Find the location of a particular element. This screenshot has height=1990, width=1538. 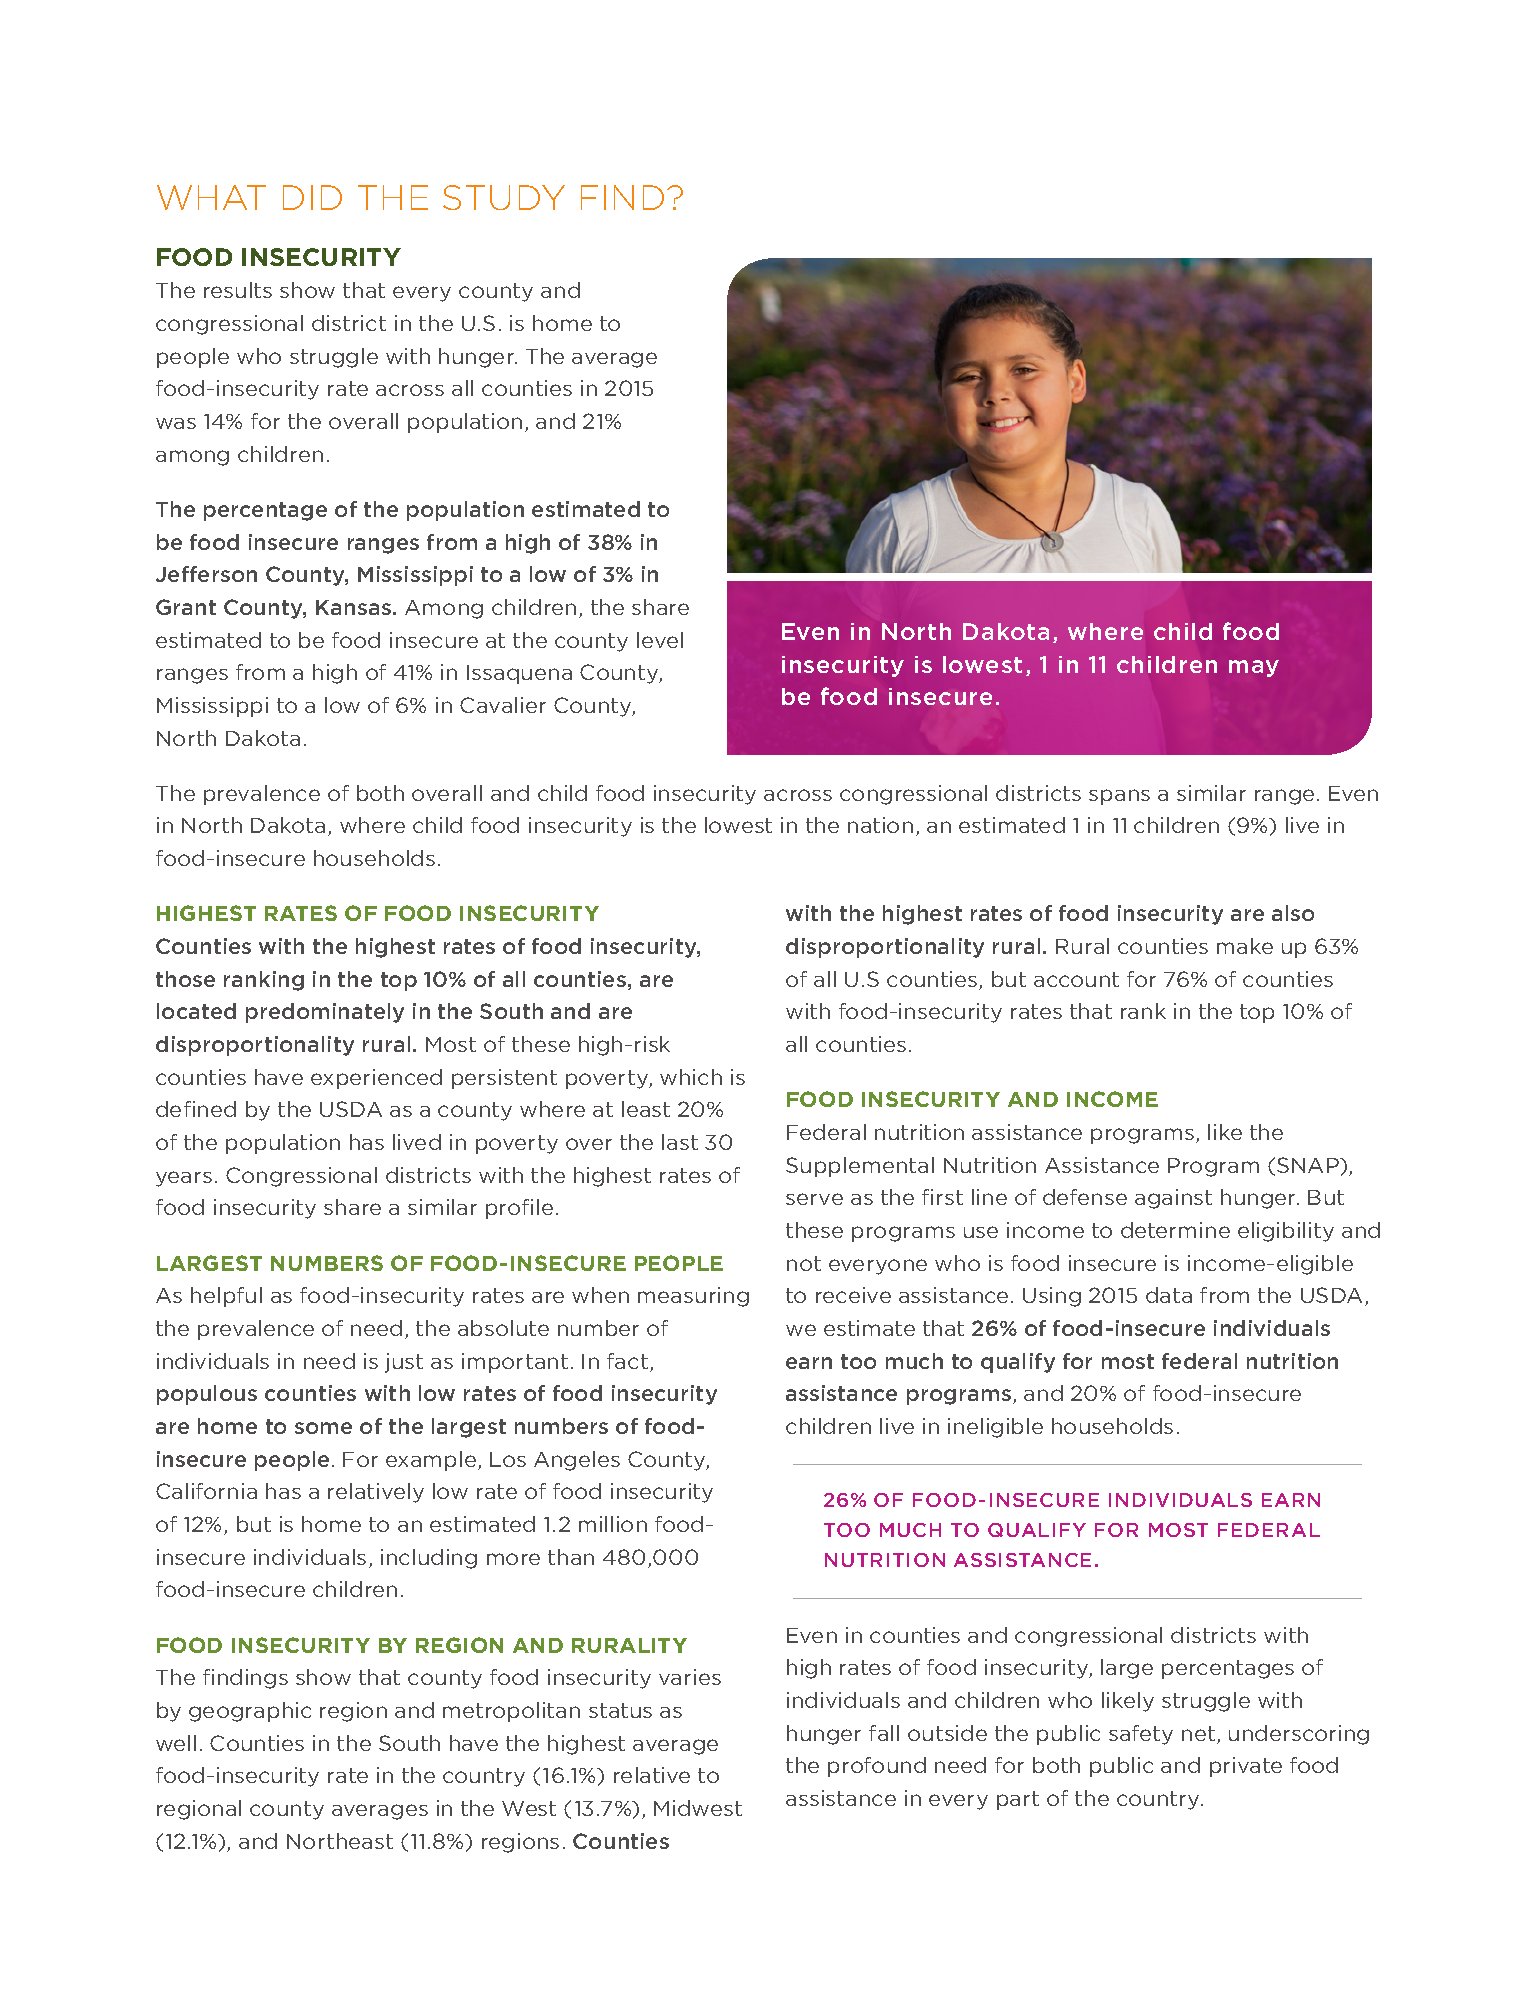

may is located at coordinates (1254, 668).
